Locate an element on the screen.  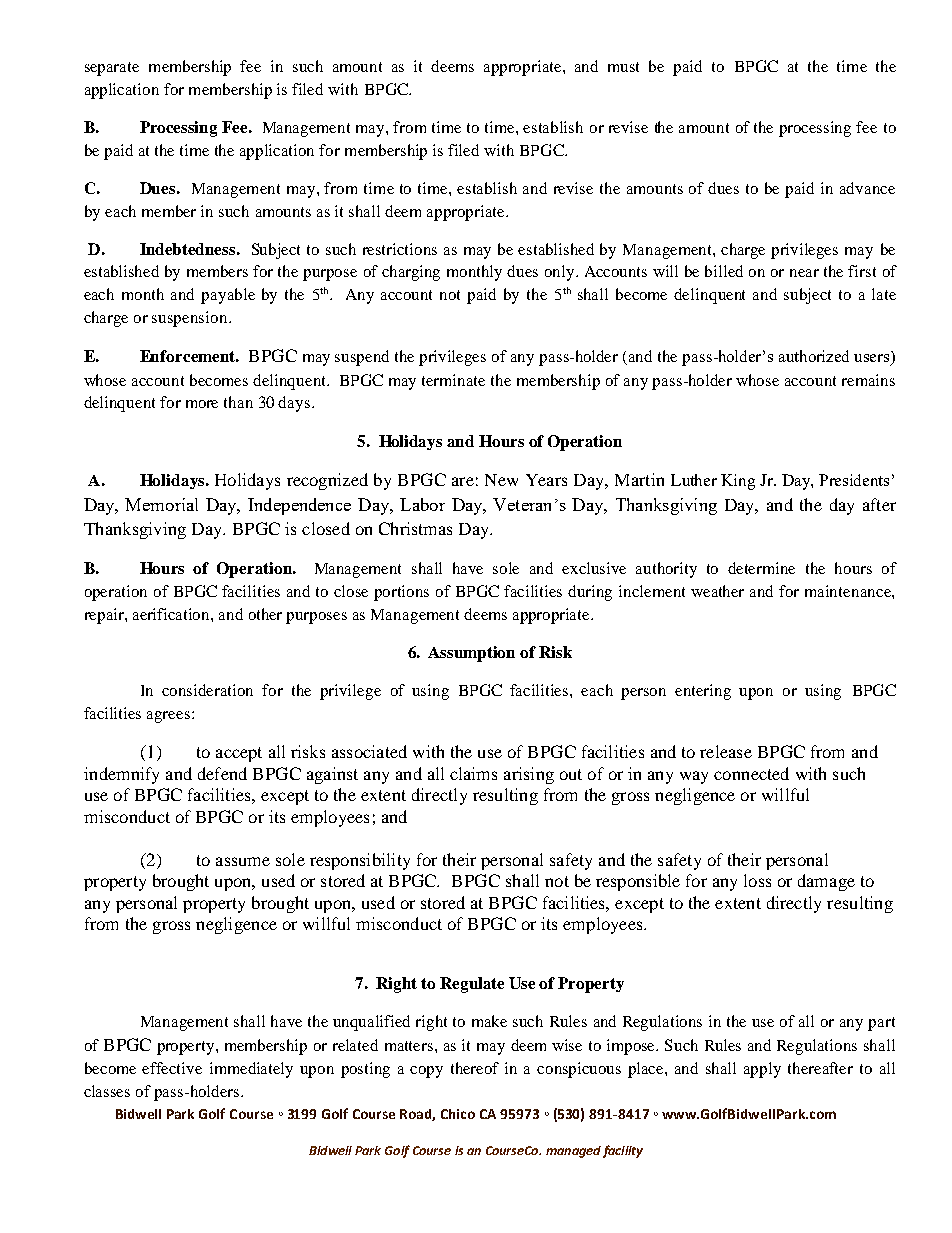
apply is located at coordinates (762, 1070).
